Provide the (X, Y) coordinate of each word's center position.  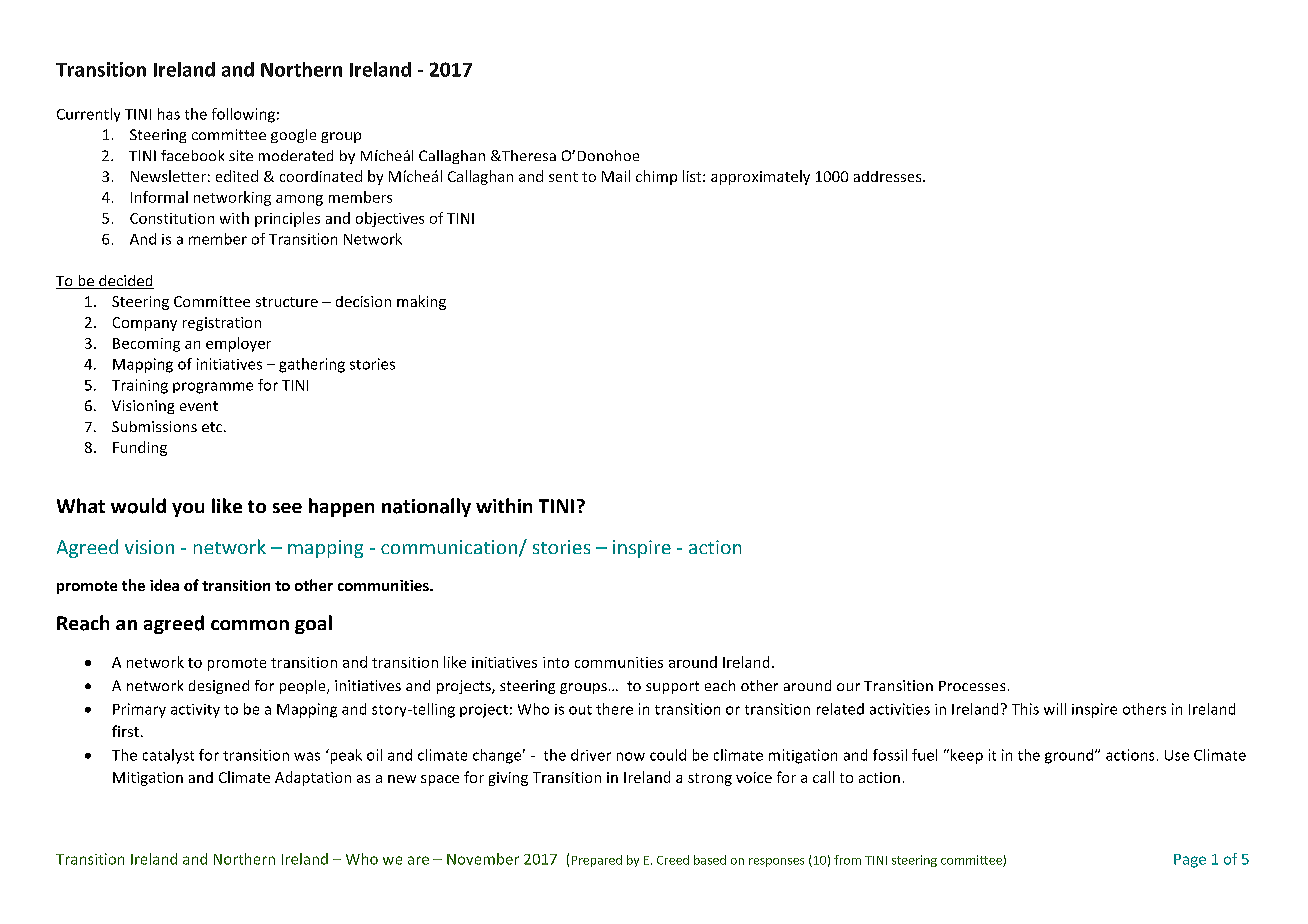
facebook (192, 155)
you (188, 510)
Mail (616, 176)
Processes (972, 686)
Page (1190, 861)
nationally (426, 507)
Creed (673, 860)
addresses (889, 176)
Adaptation (313, 778)
